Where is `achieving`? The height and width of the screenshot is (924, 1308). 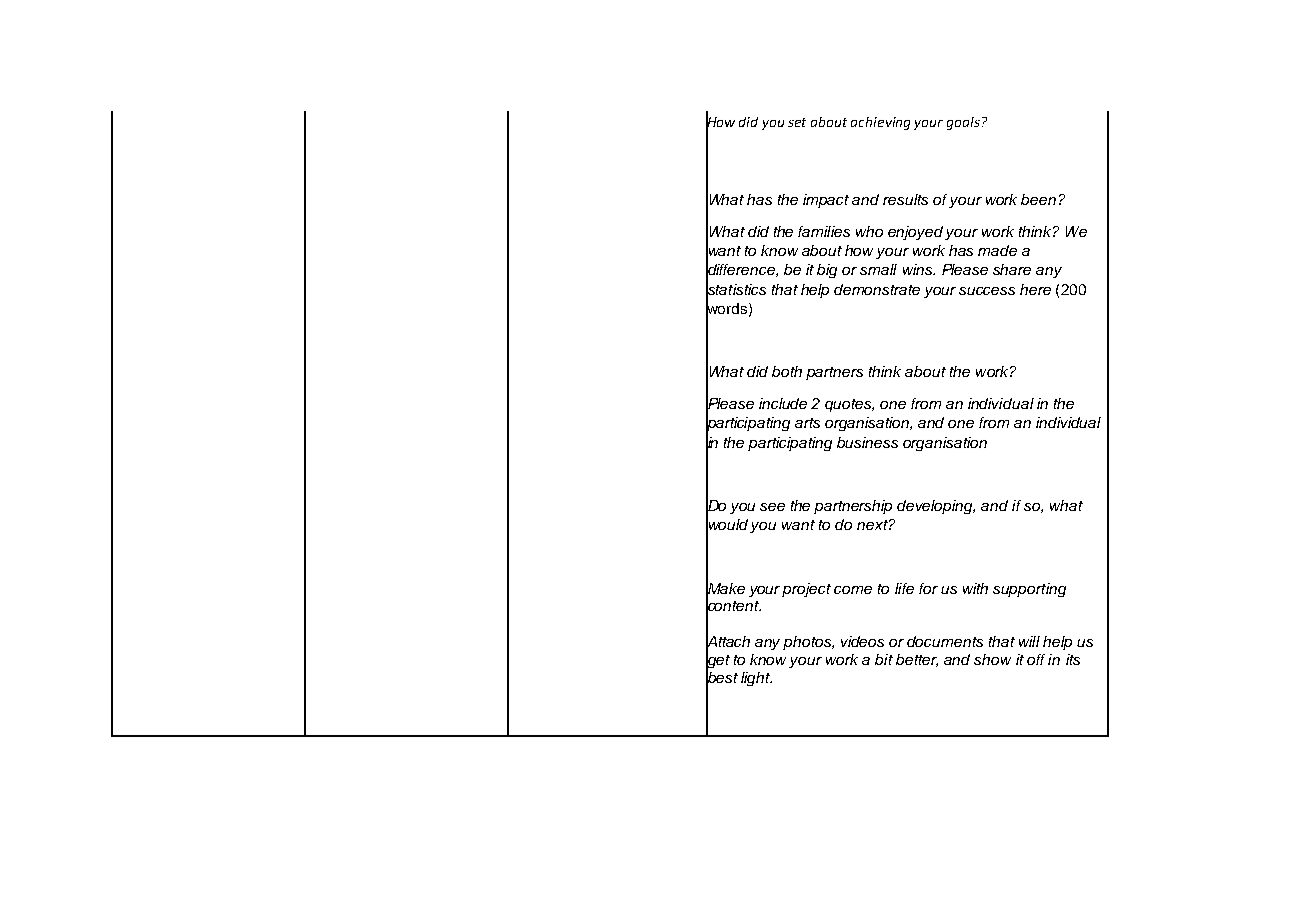
achieving is located at coordinates (880, 123).
